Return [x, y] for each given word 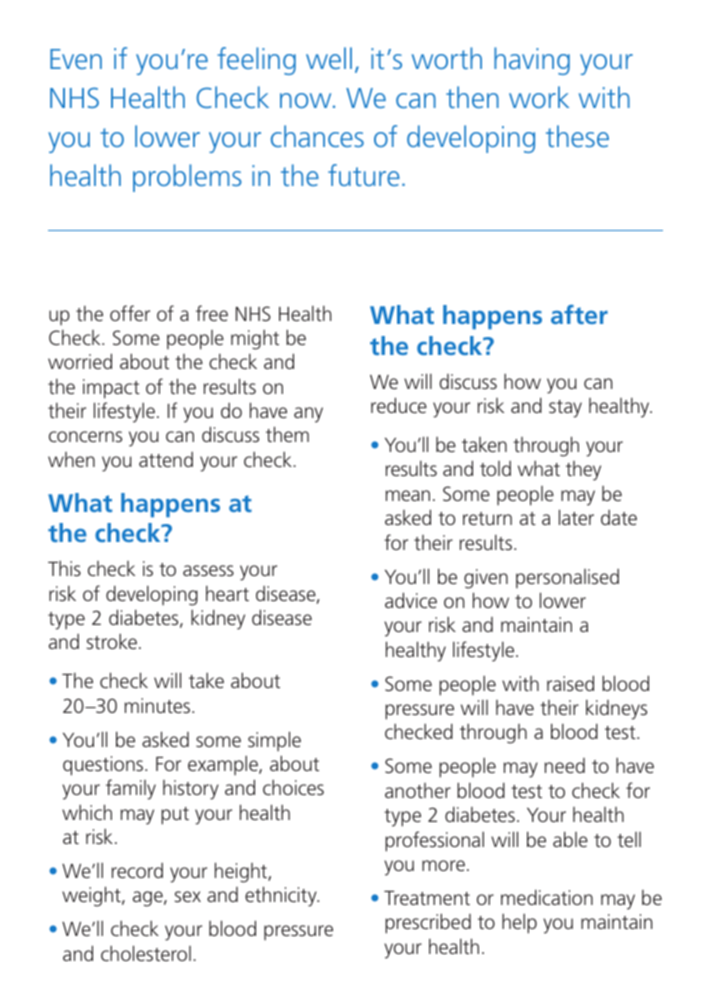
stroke [112, 641]
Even [76, 59]
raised [570, 683]
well [329, 58]
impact [111, 389]
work [539, 97]
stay [565, 409]
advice [411, 600]
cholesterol [146, 953]
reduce [399, 405]
